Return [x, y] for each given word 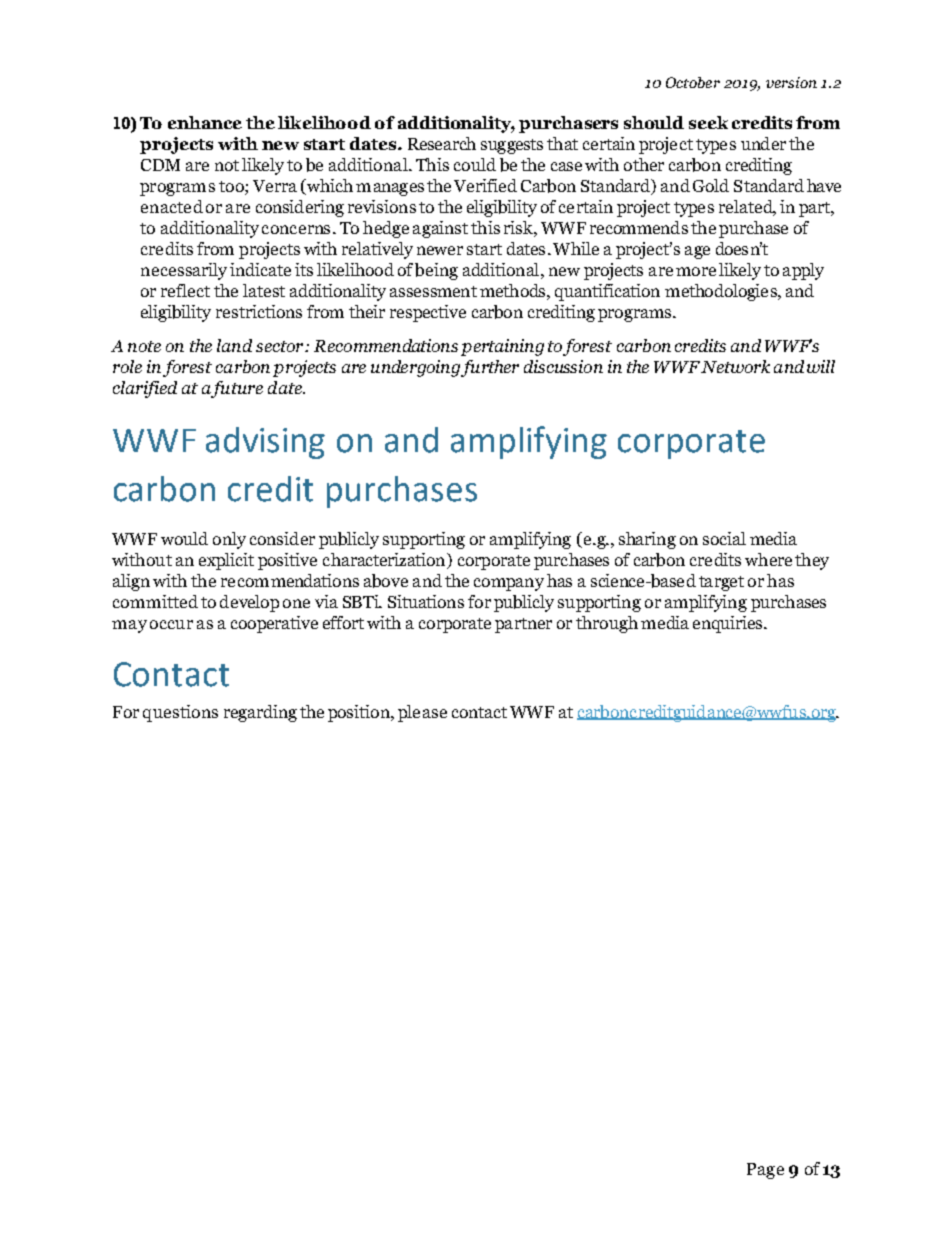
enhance [205, 122]
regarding [260, 713]
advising [265, 443]
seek [708, 122]
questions [180, 713]
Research [442, 143]
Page [765, 1171]
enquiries [729, 624]
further [490, 368]
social [724, 538]
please [422, 713]
